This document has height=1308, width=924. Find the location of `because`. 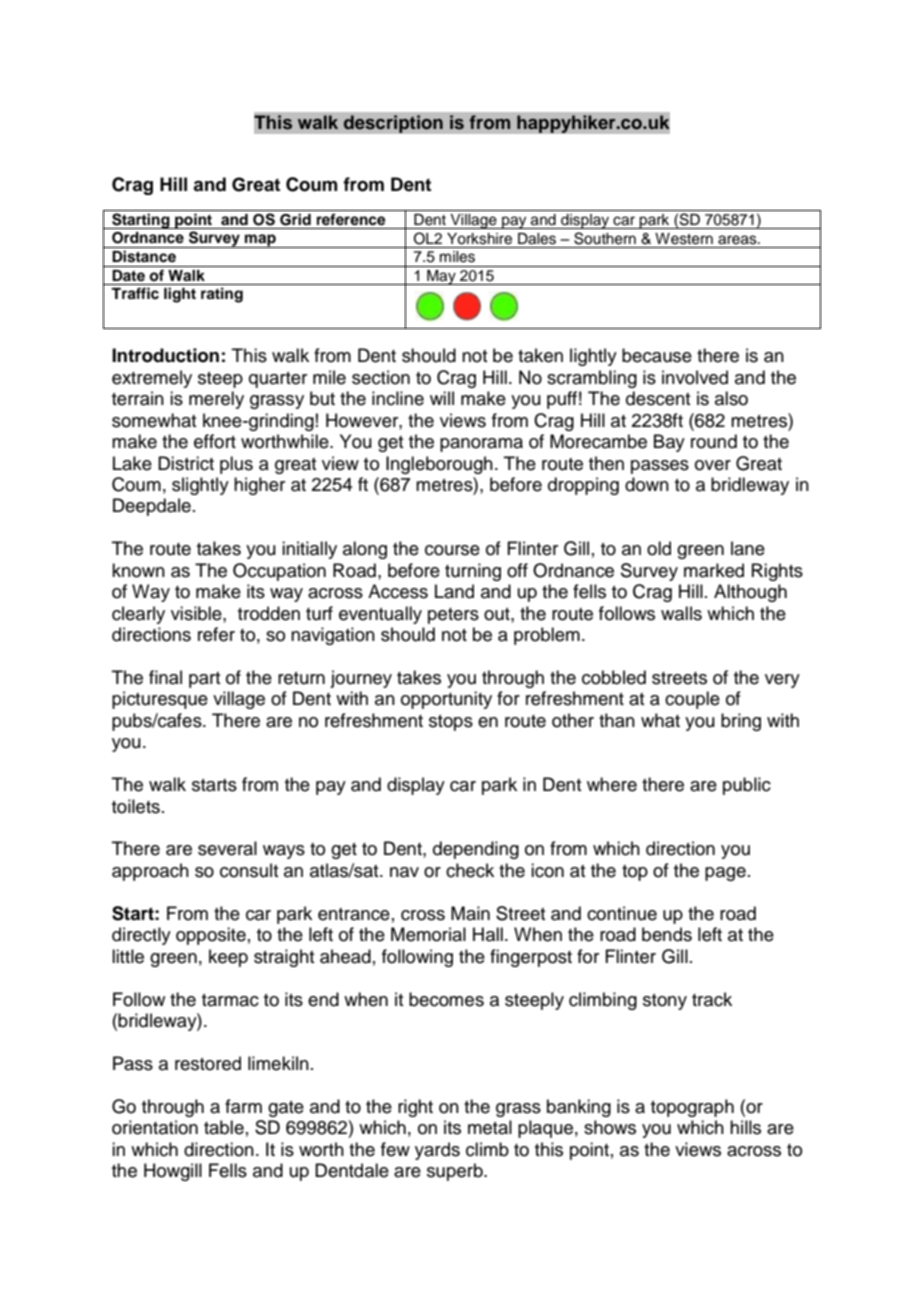

because is located at coordinates (657, 355).
